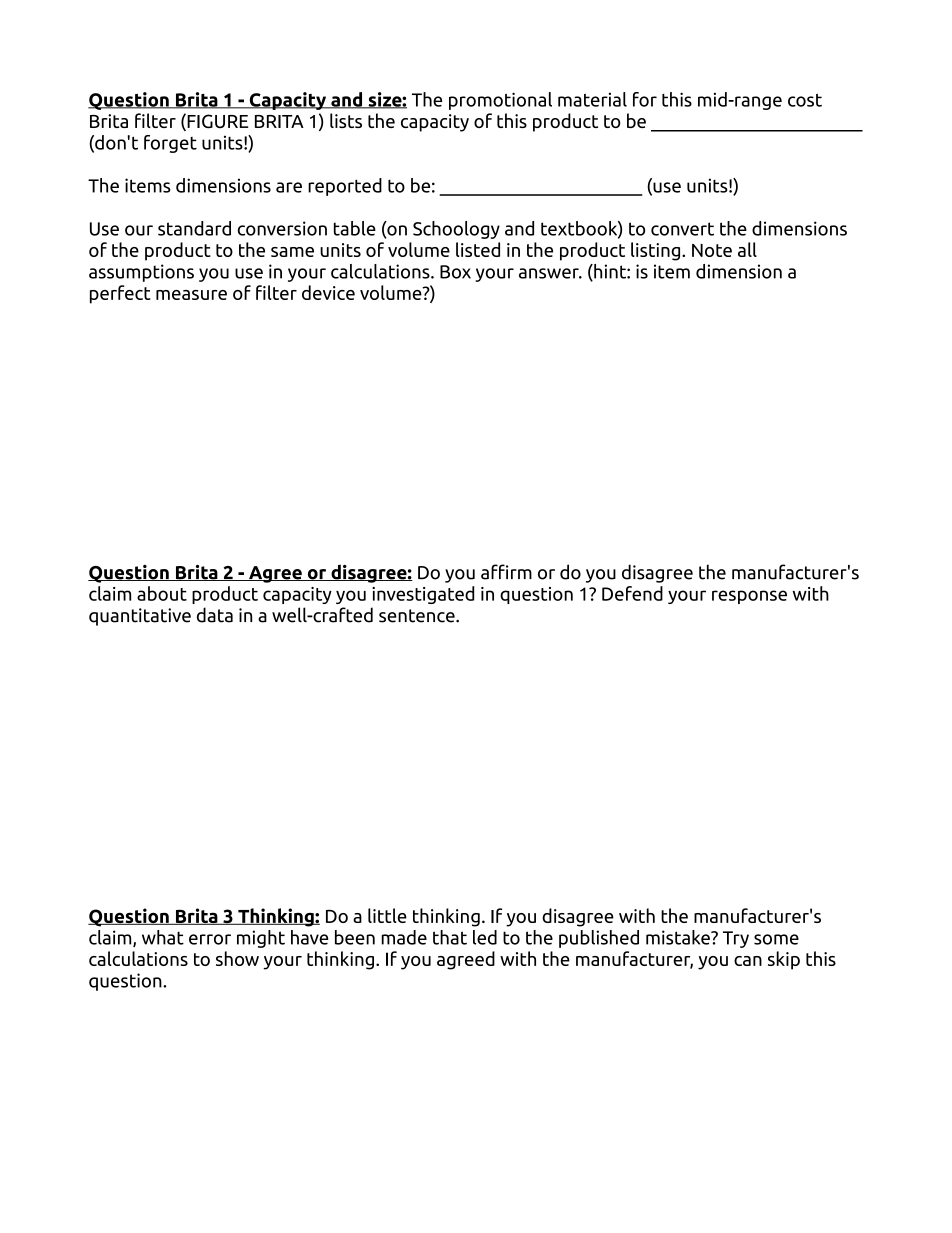  I want to click on Note, so click(712, 250).
